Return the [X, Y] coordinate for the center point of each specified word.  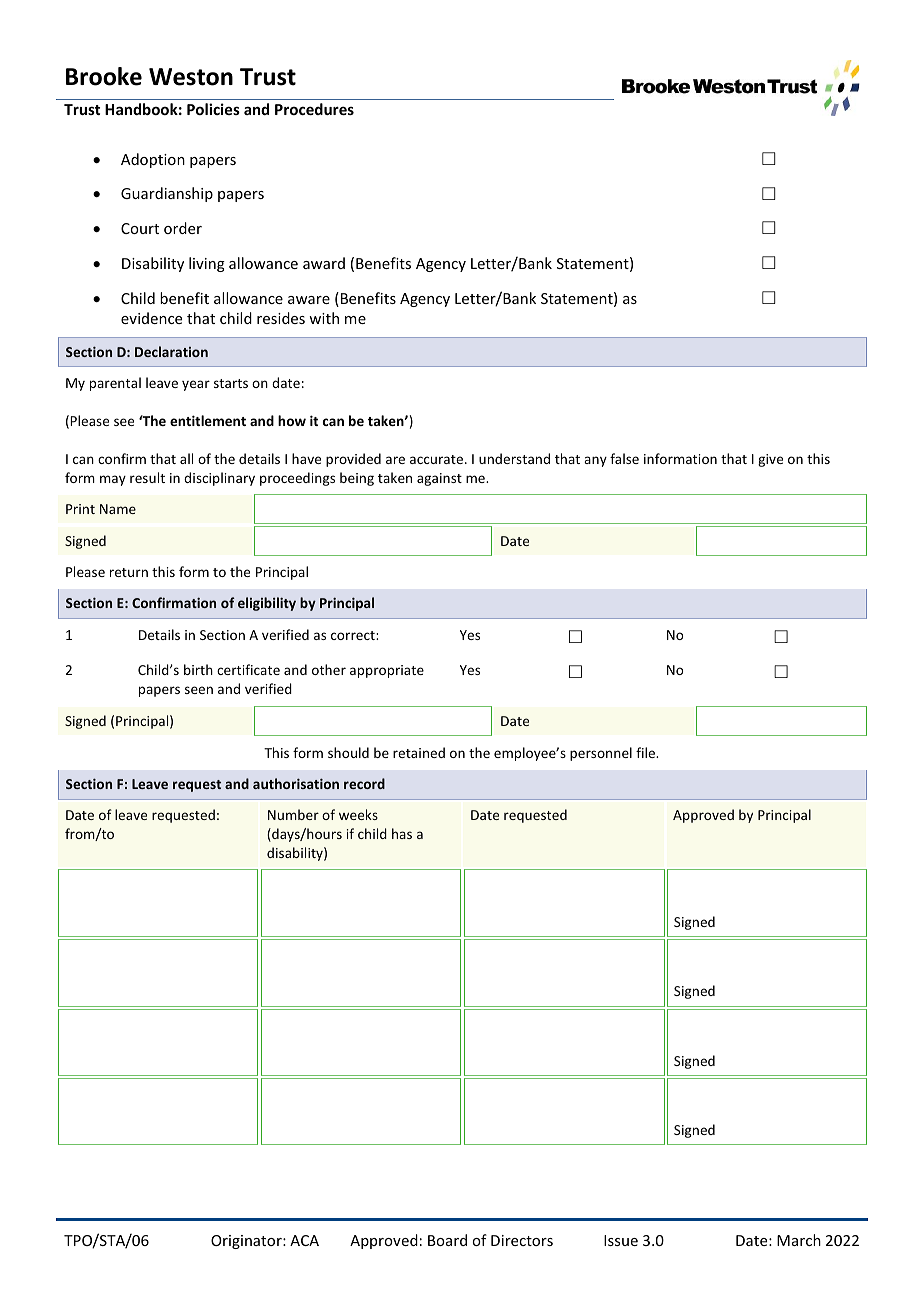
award [324, 263]
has [402, 833]
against [439, 479]
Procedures [314, 109]
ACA [304, 1240]
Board [447, 1240]
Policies [213, 109]
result [147, 477]
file [646, 752]
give [770, 460]
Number [293, 814]
